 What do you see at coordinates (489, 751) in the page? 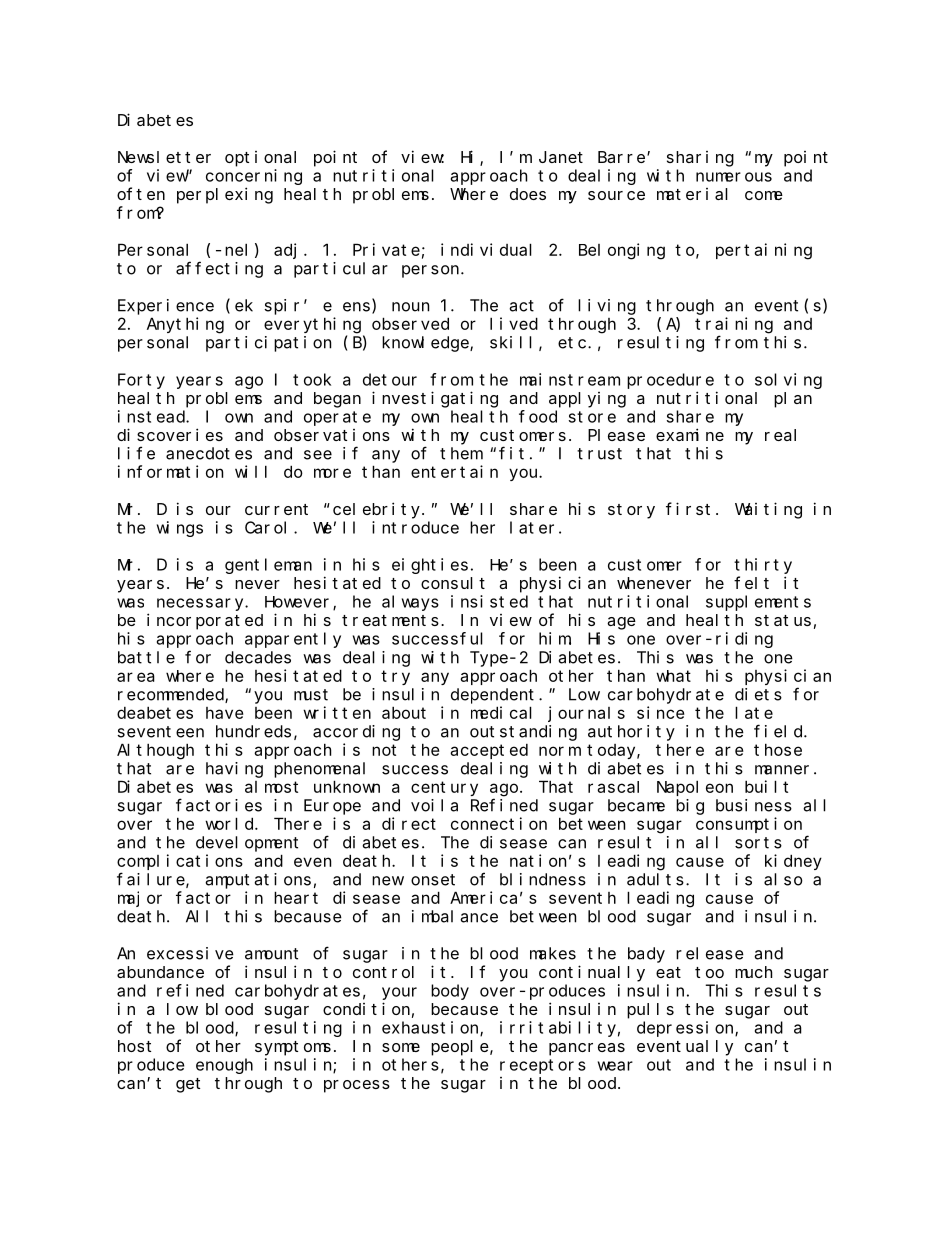
I see `accepted` at bounding box center [489, 751].
